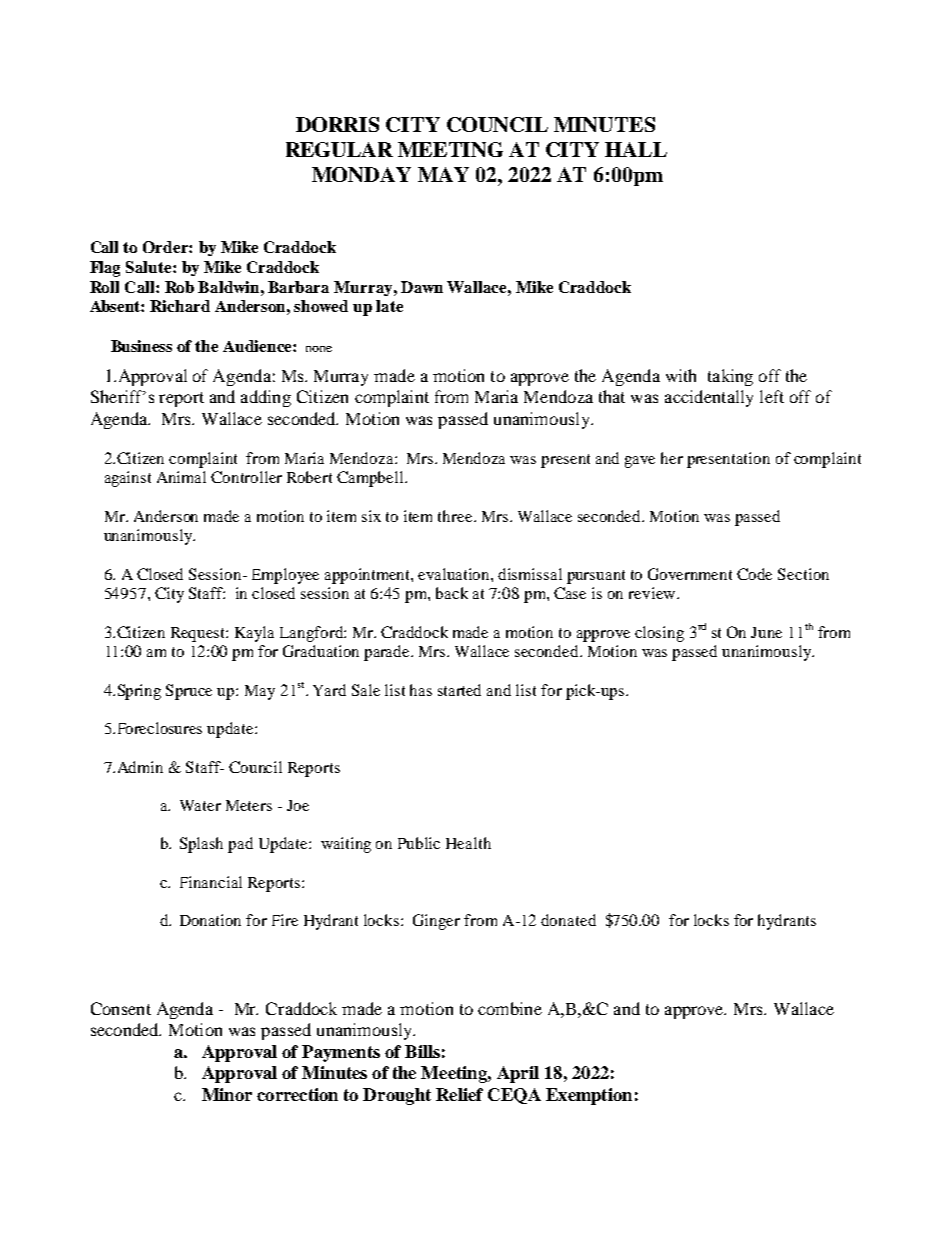 This screenshot has height=1233, width=952. I want to click on HALL, so click(636, 149).
